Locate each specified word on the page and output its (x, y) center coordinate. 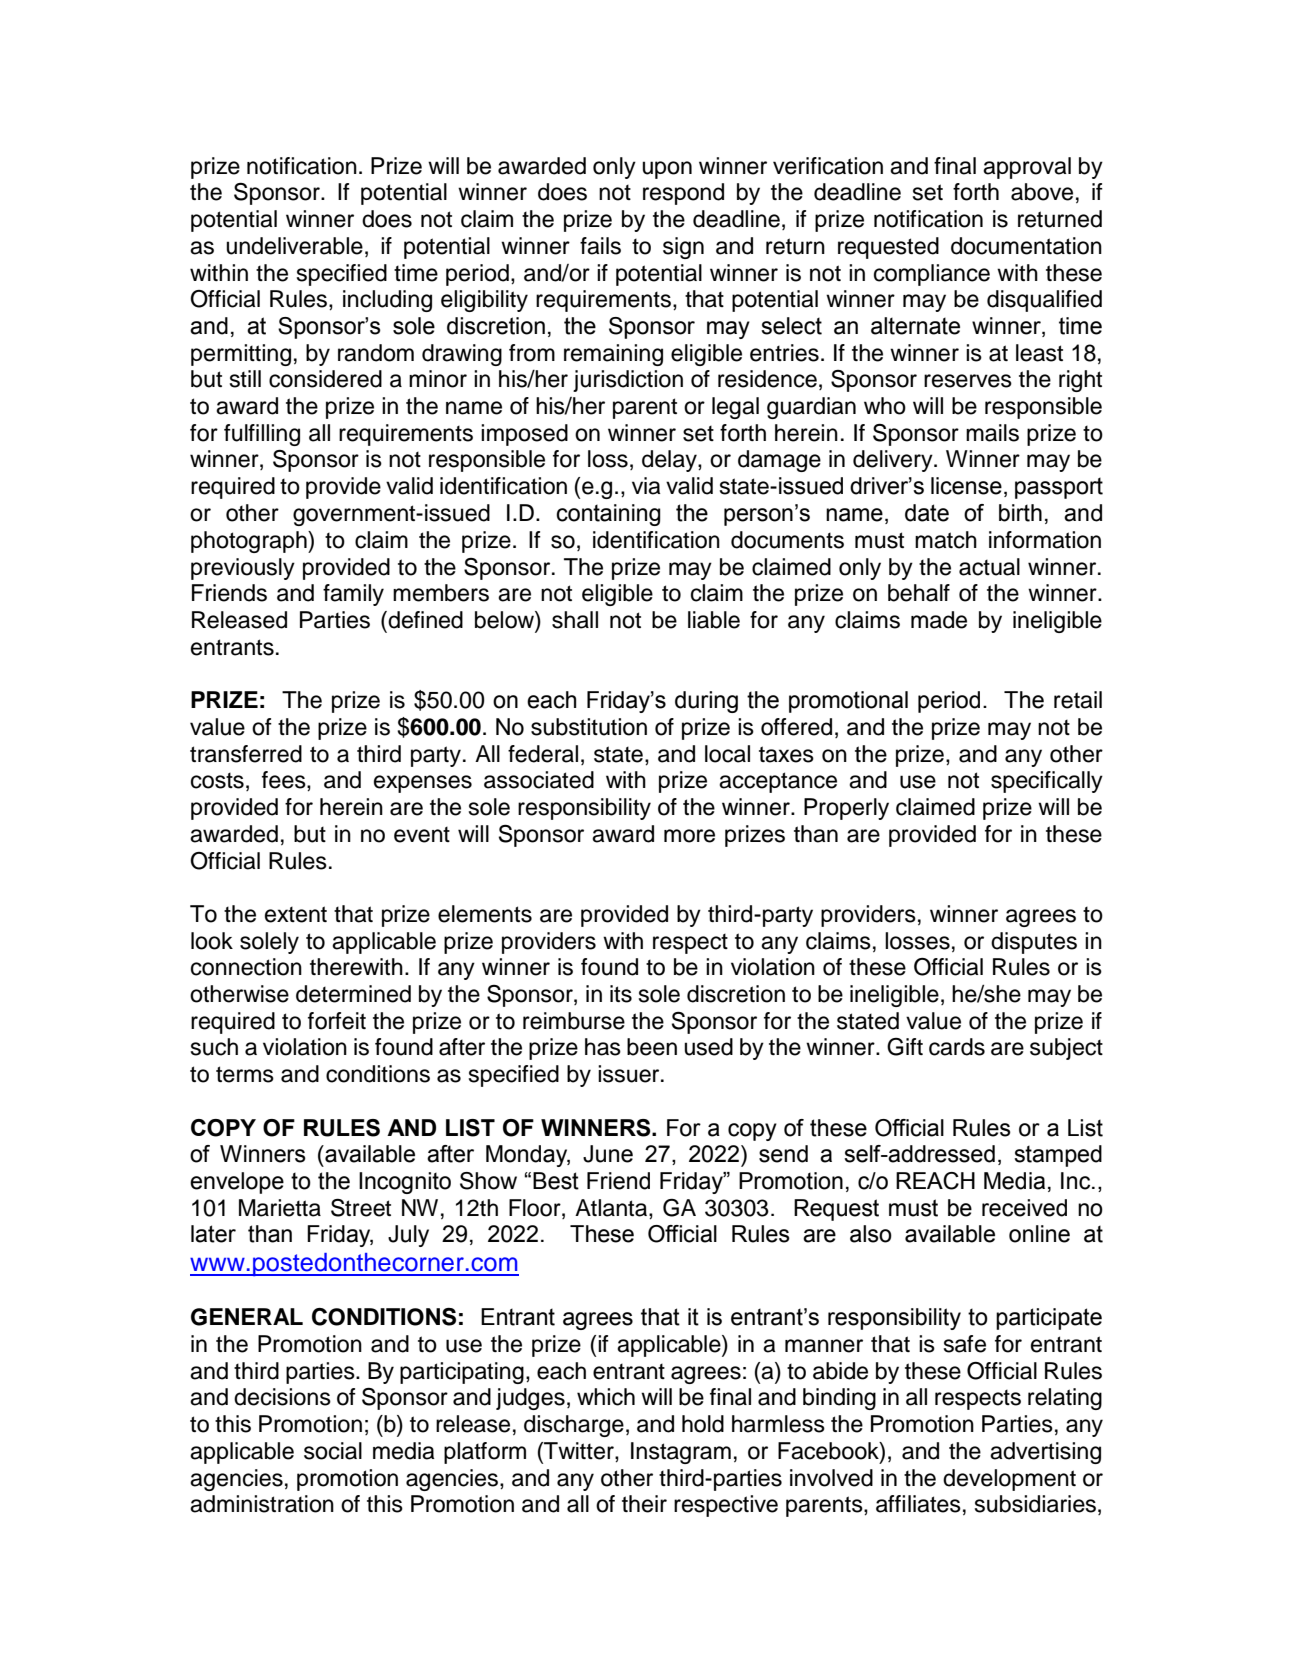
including (387, 301)
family (353, 595)
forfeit (337, 1021)
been (652, 1047)
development (1009, 1480)
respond (683, 194)
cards (957, 1047)
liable (714, 620)
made (939, 620)
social (333, 1451)
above (1042, 192)
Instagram (681, 1453)
